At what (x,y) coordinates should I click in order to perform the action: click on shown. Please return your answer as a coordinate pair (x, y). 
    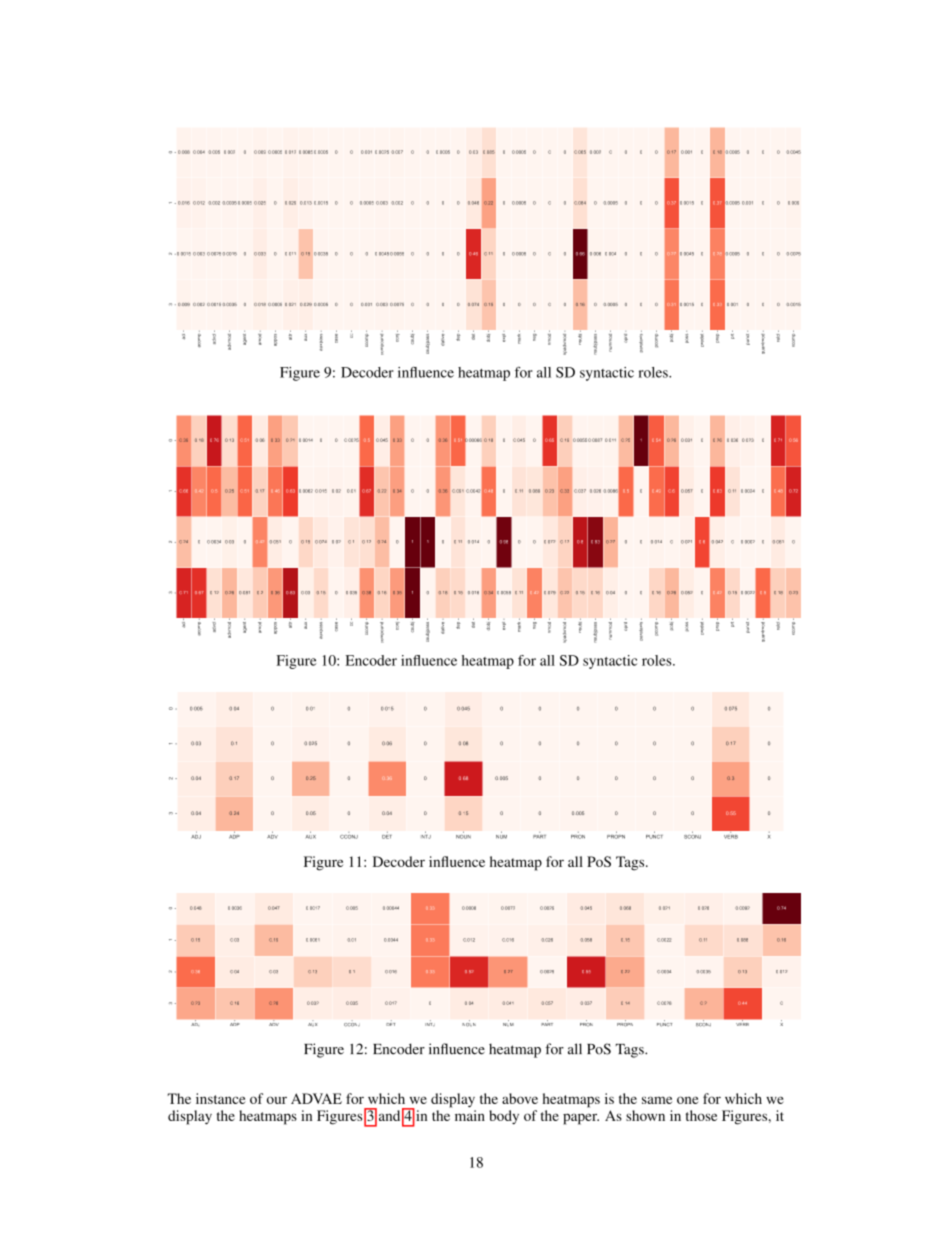
    Looking at the image, I should click on (645, 1115).
